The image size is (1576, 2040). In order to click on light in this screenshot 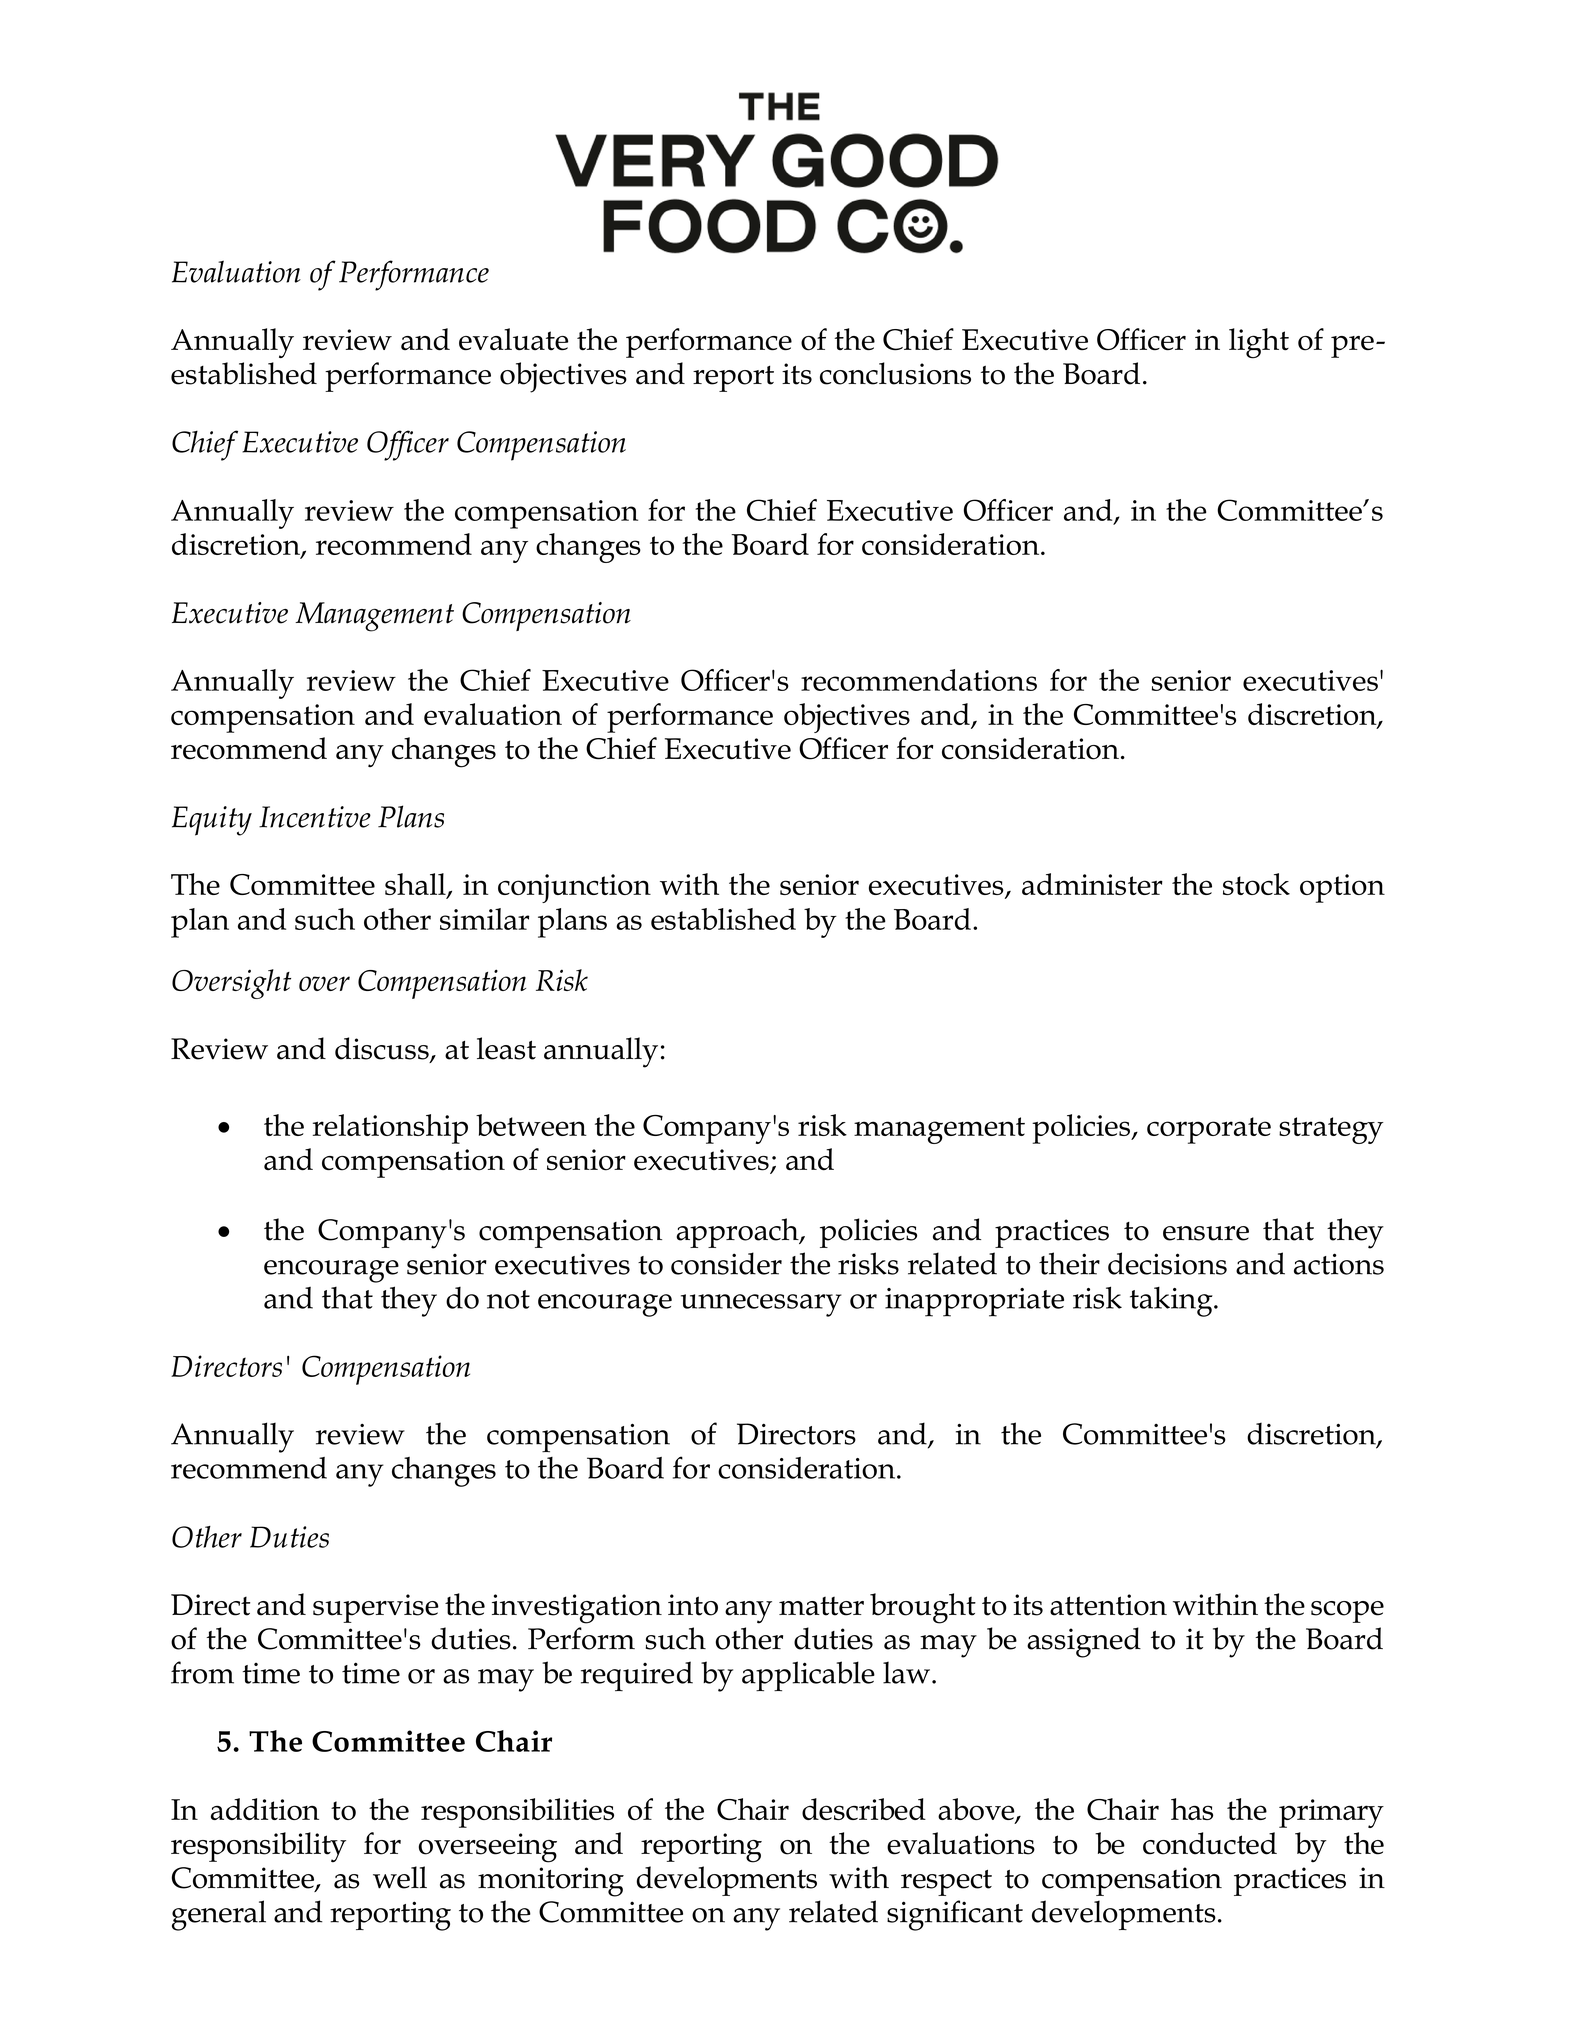, I will do `click(1259, 343)`.
